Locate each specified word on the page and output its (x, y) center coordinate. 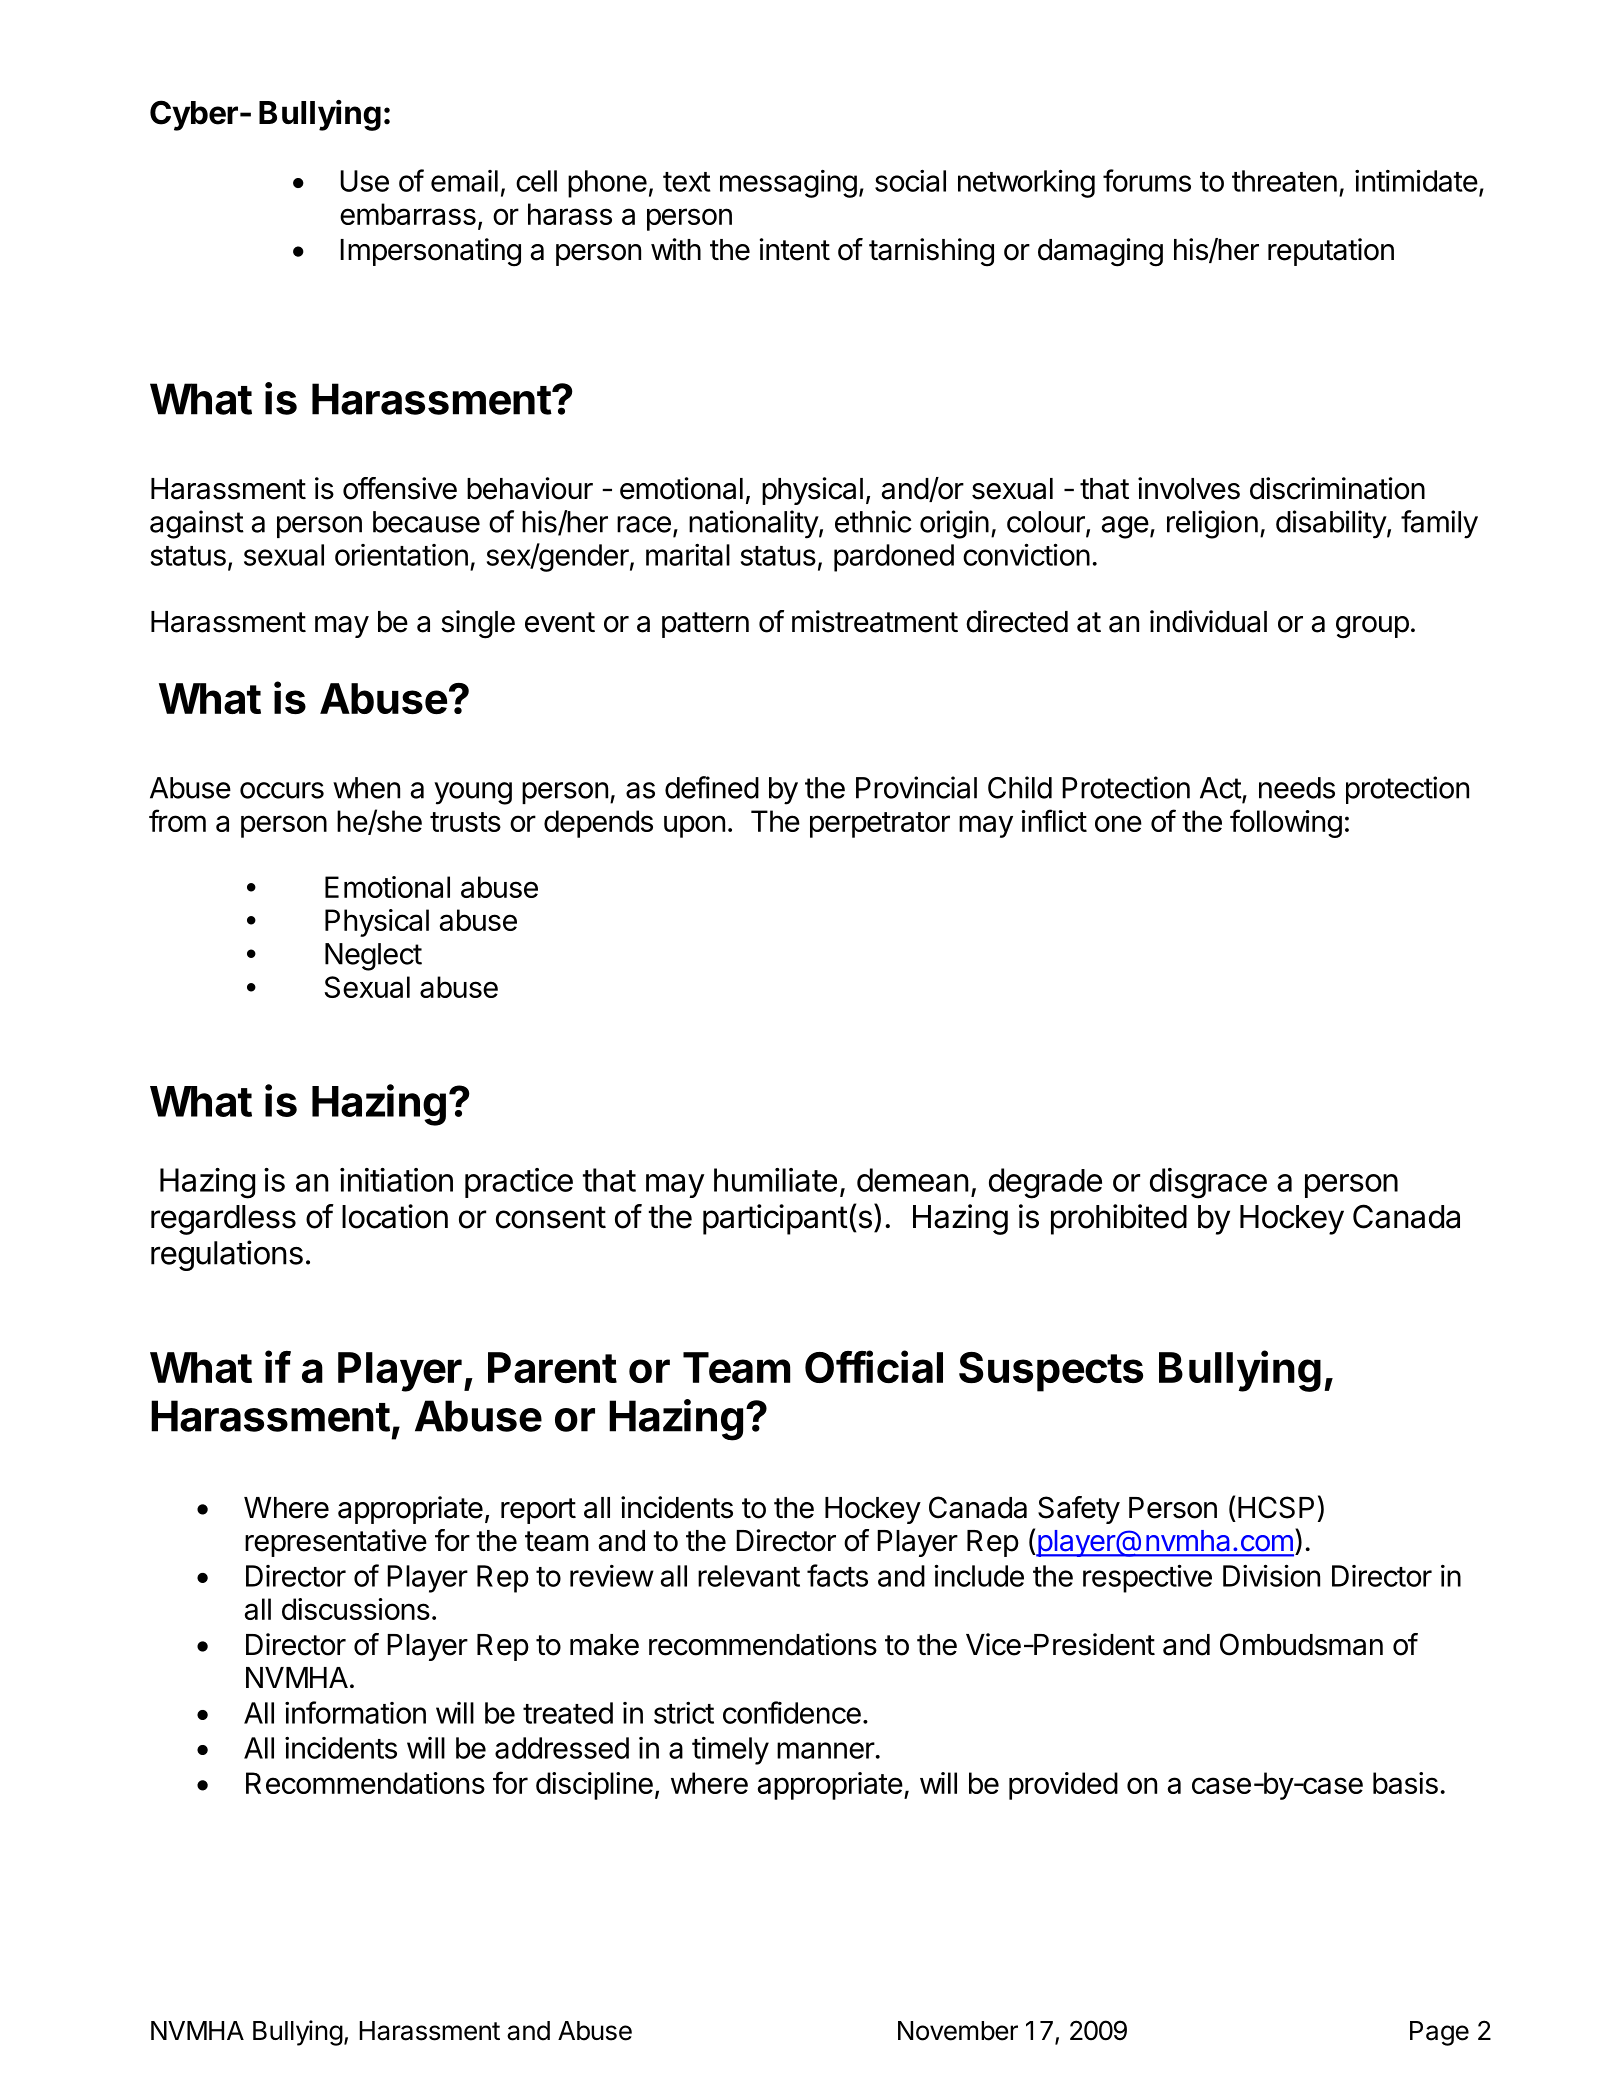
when (366, 788)
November (958, 2031)
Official (874, 1366)
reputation (1331, 252)
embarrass (408, 214)
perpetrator (880, 825)
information (355, 1712)
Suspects (1051, 1372)
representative (336, 1543)
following (1286, 823)
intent (795, 249)
